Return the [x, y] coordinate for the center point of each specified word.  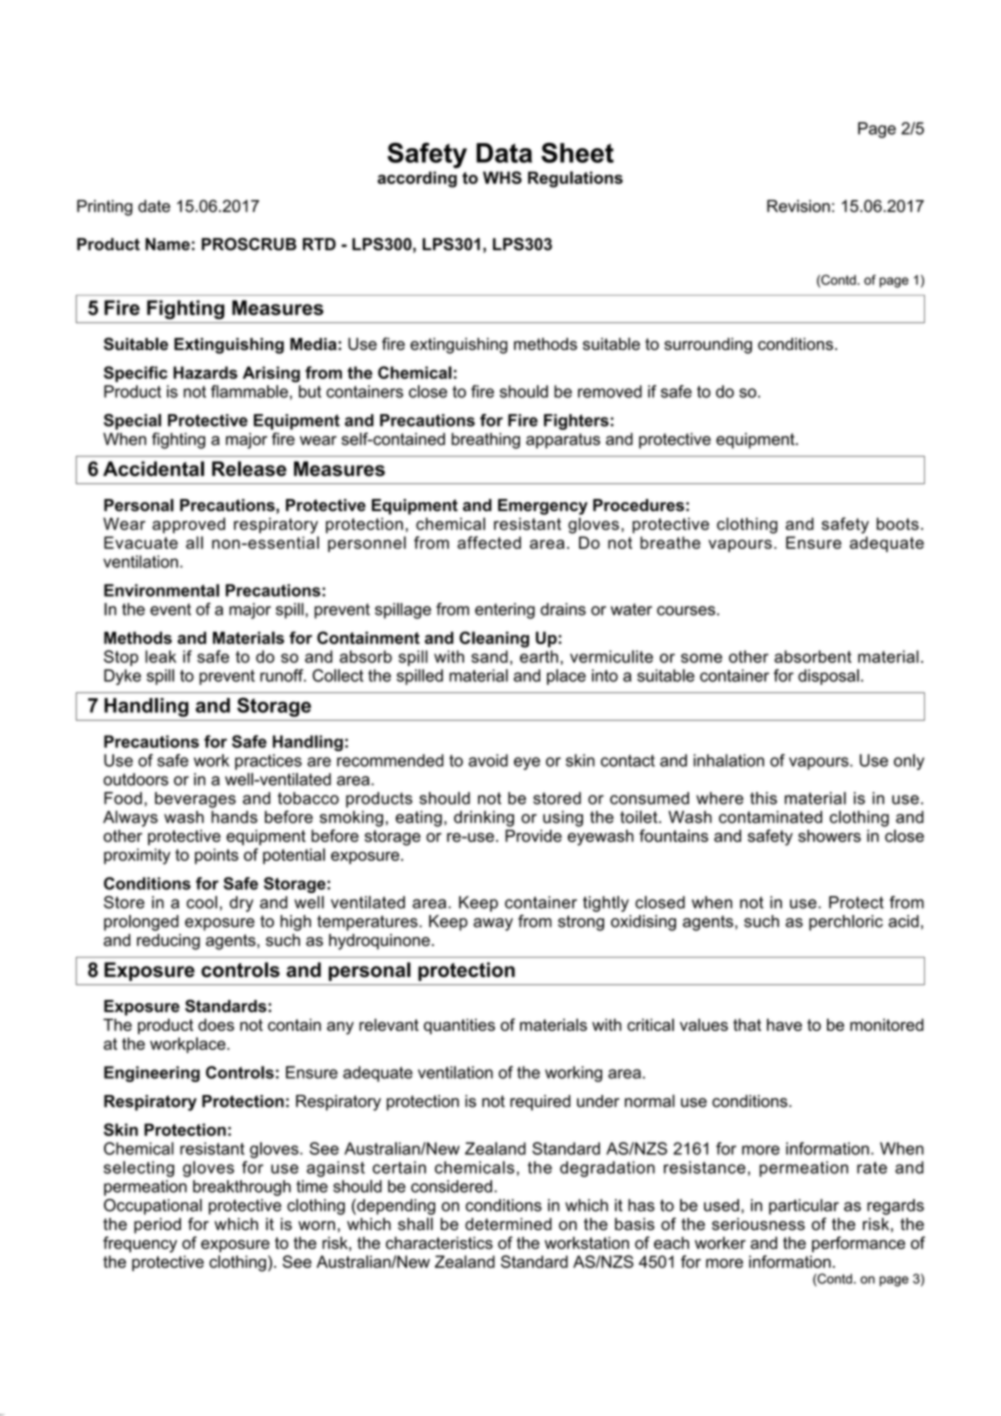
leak [160, 656]
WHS [502, 177]
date [154, 206]
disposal [828, 677]
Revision [798, 206]
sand [489, 656]
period [157, 1226]
